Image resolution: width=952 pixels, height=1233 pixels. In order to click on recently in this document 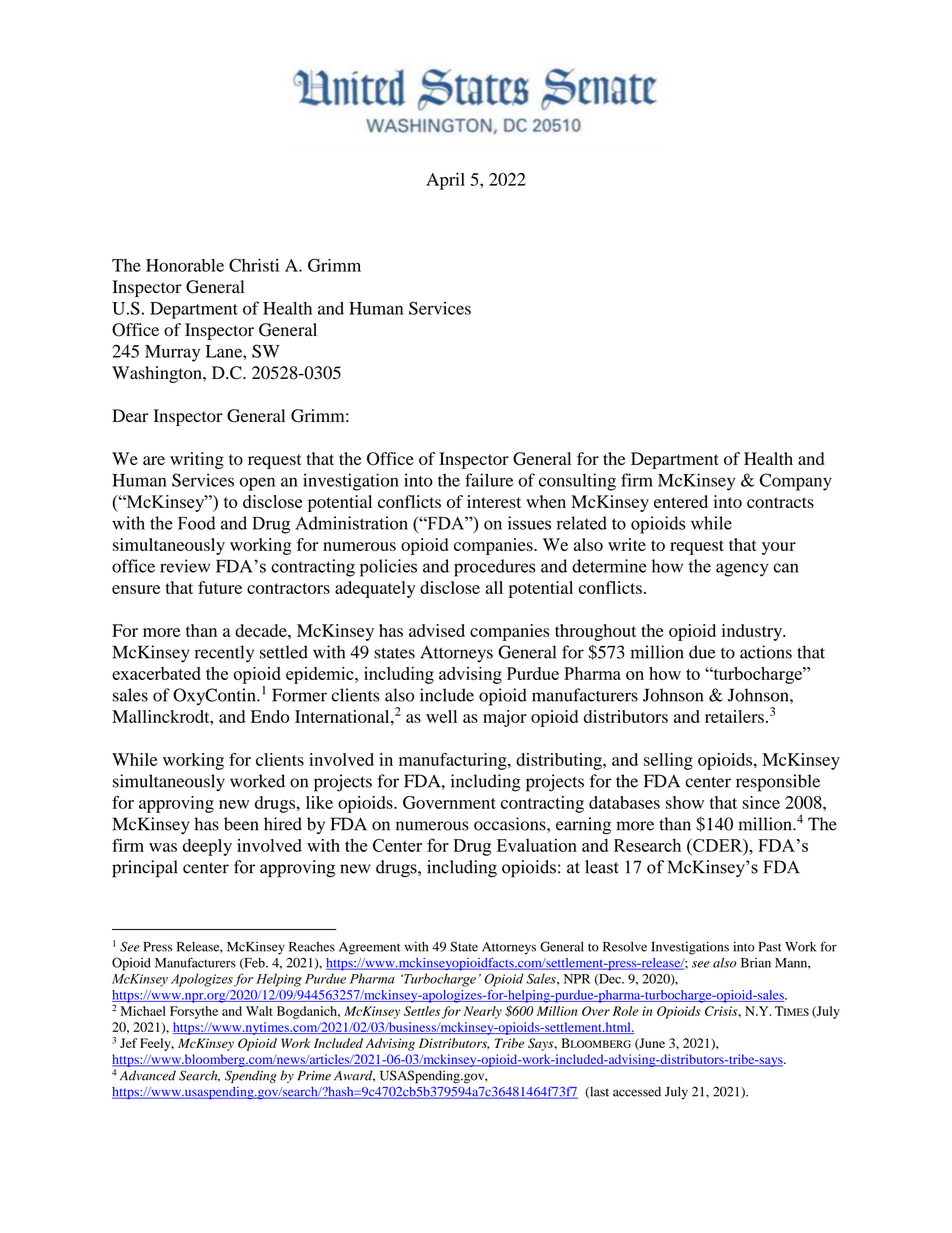, I will do `click(224, 654)`.
